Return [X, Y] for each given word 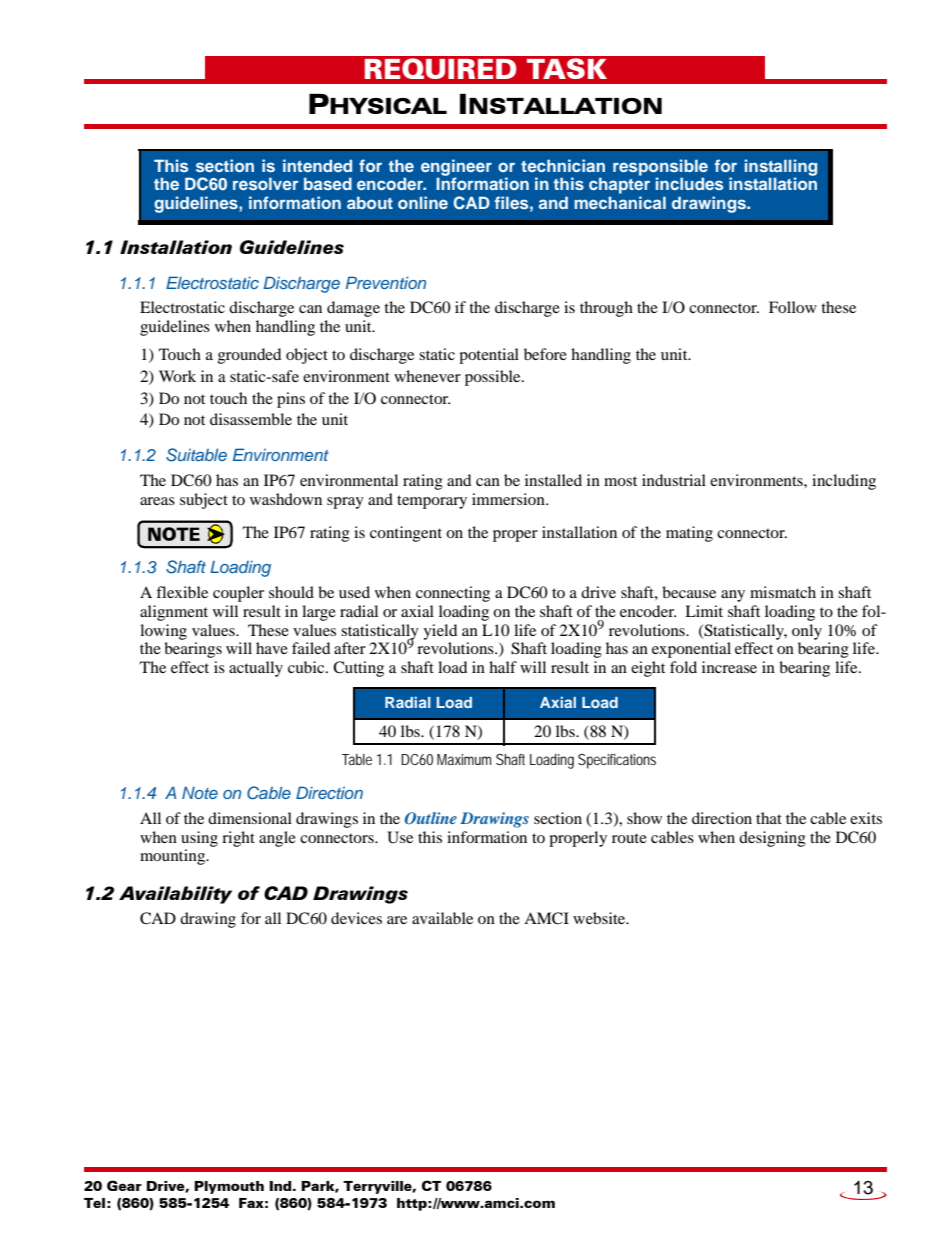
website [600, 918]
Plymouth [229, 1187]
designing [772, 839]
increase [729, 667]
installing [781, 168]
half [503, 667]
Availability [175, 895]
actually [256, 669]
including [844, 482]
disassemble [251, 419]
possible [494, 378]
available [442, 918]
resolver [266, 183]
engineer [456, 168]
